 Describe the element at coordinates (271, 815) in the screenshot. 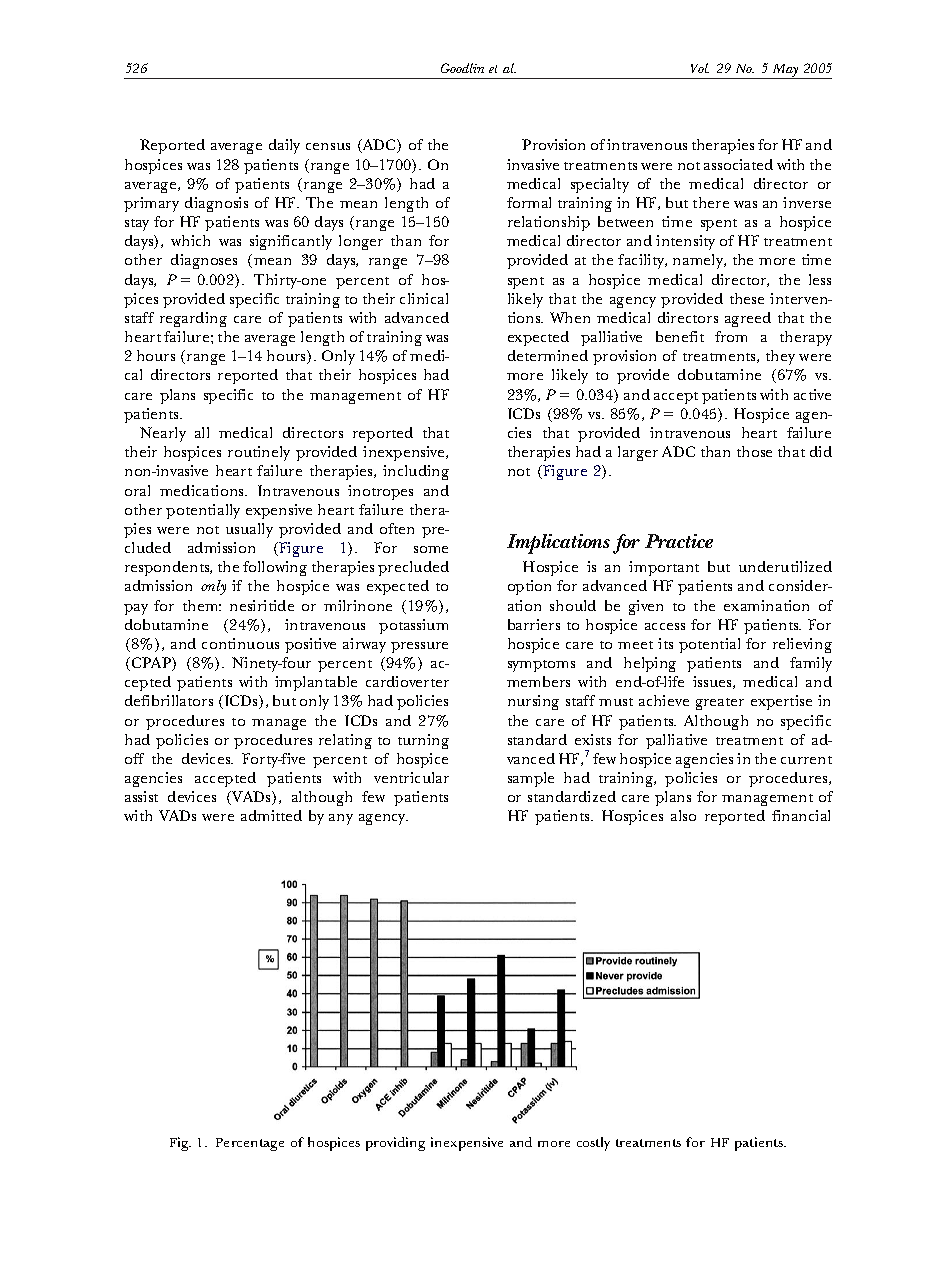

I see `admitted` at that location.
